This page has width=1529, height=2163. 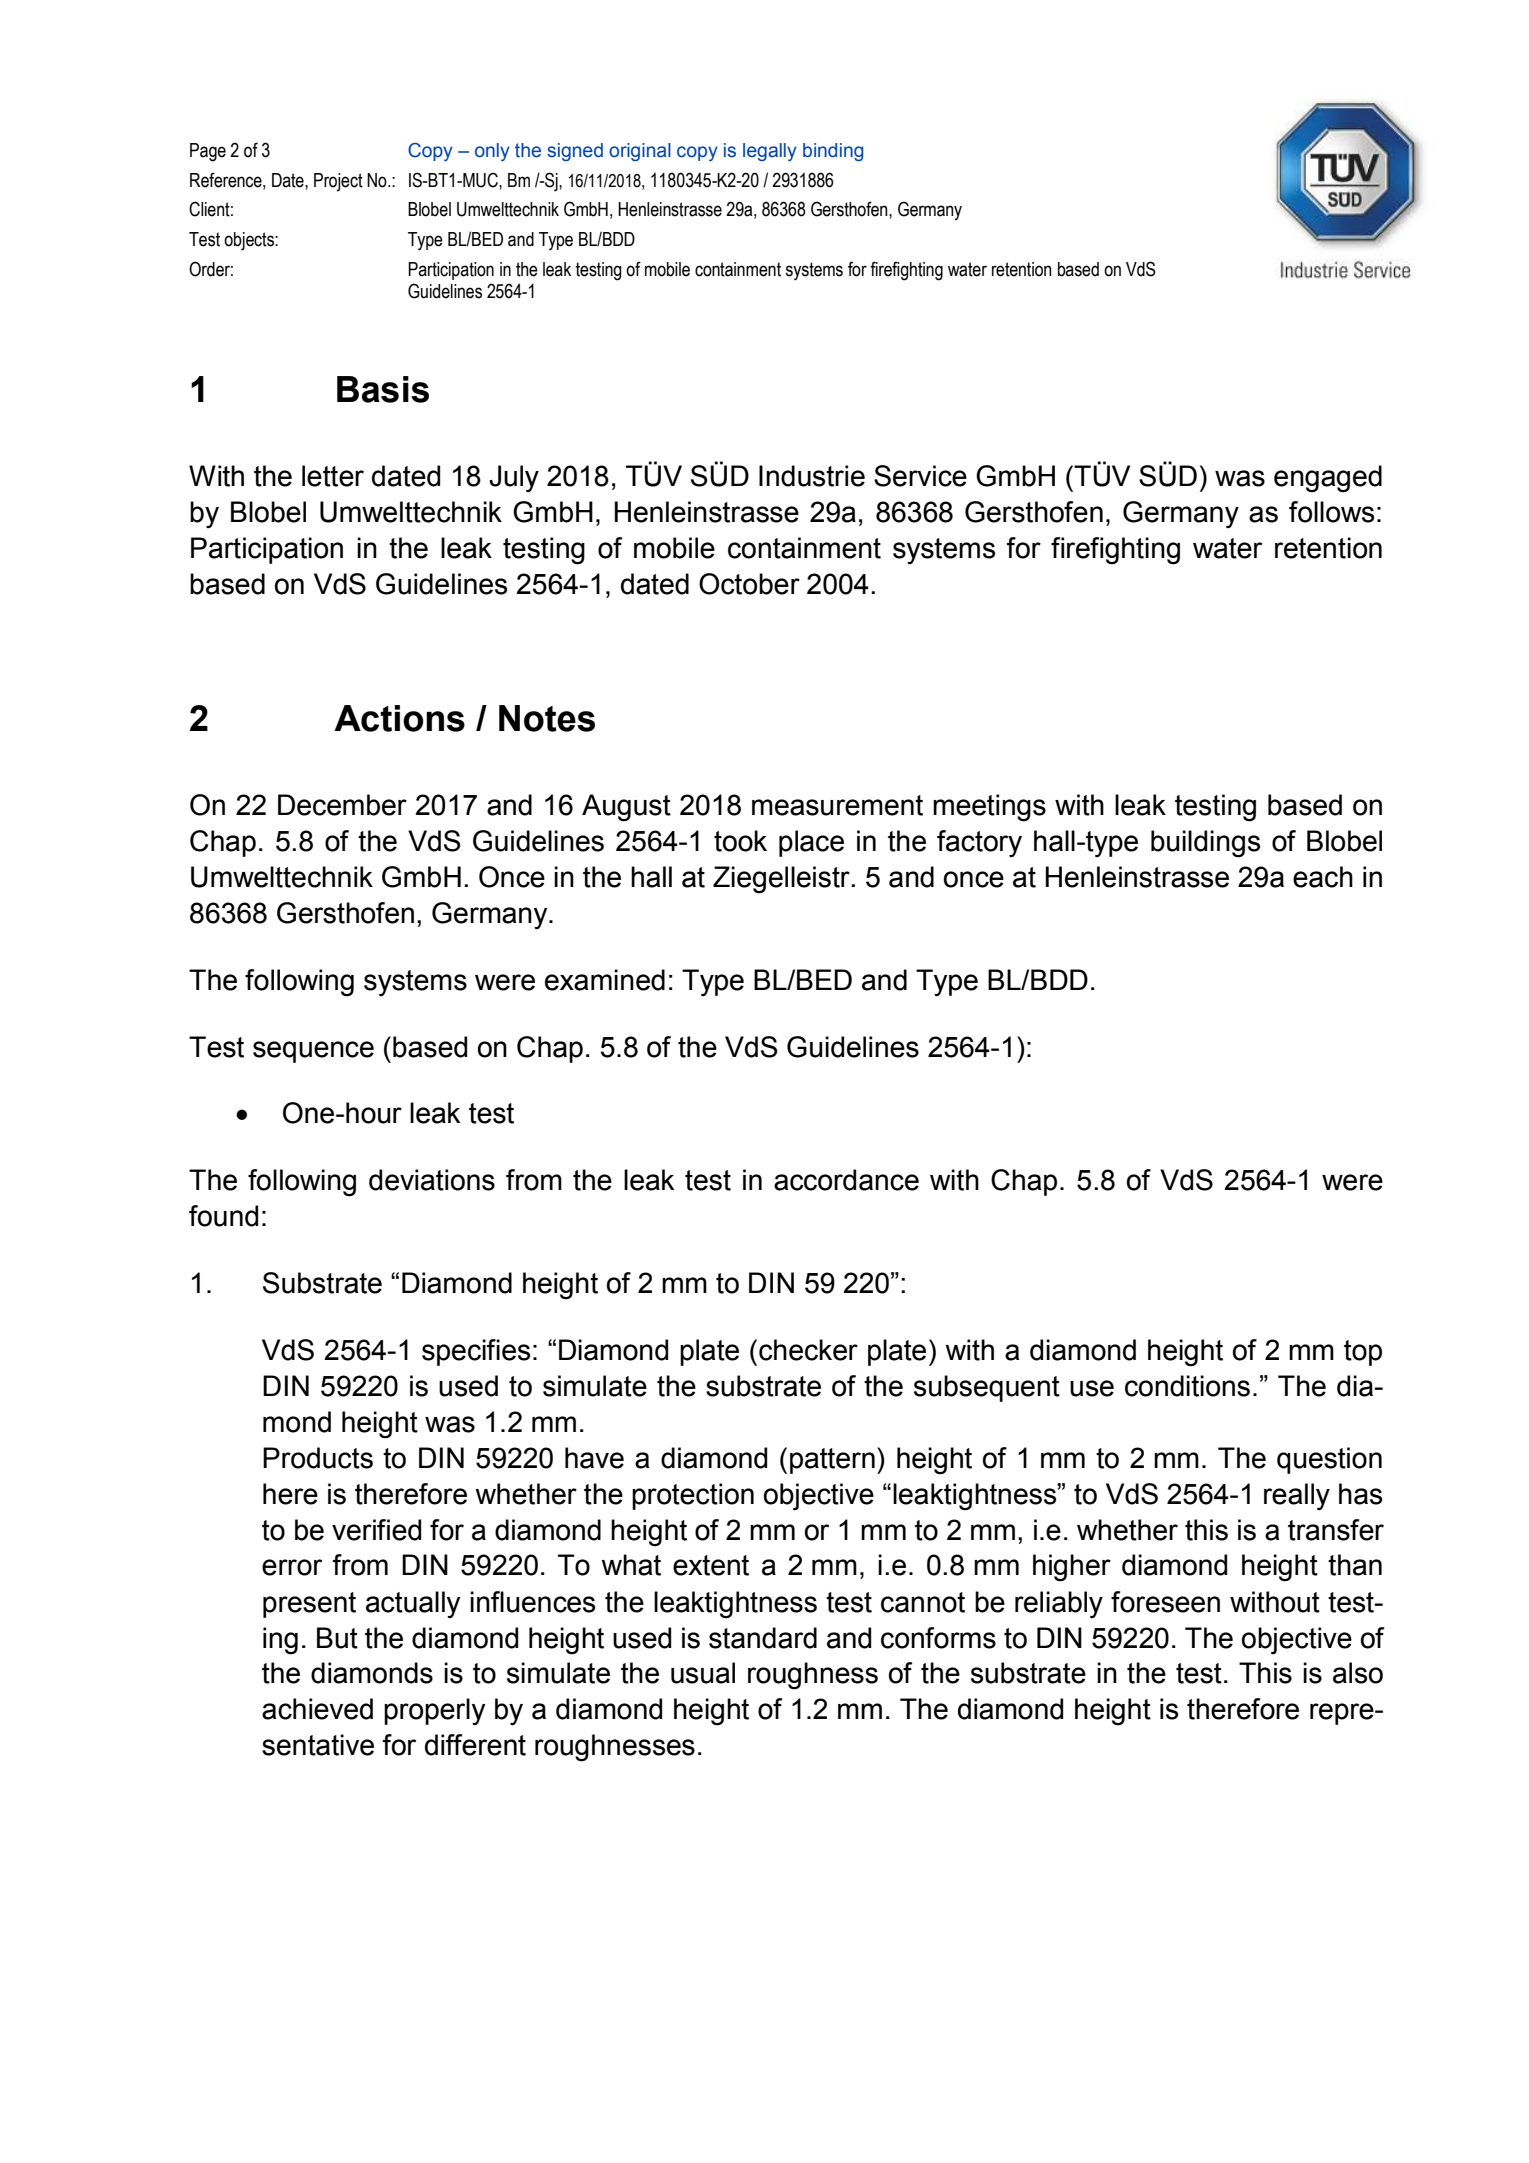 What do you see at coordinates (476, 1352) in the page?
I see `specifies` at bounding box center [476, 1352].
